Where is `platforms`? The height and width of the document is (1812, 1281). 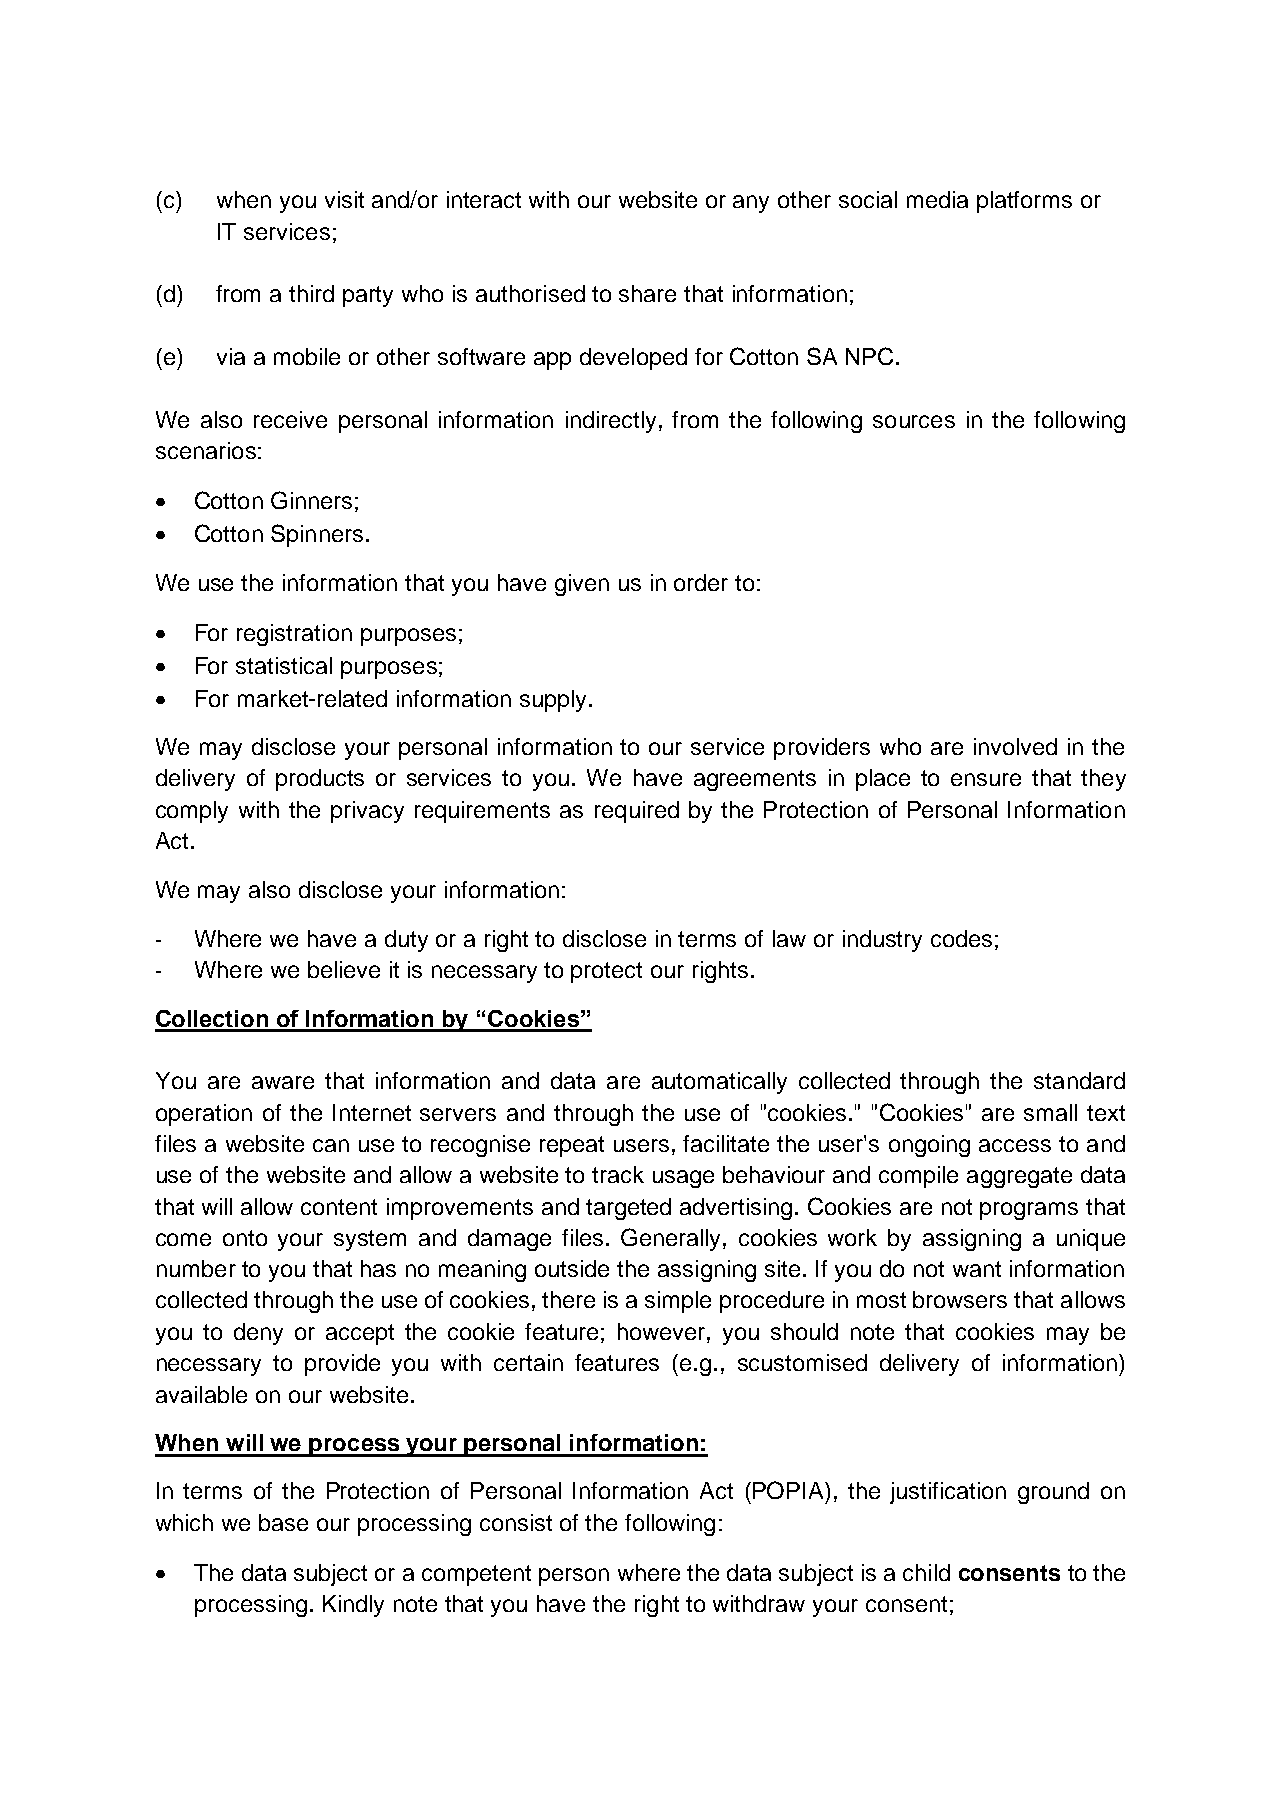 platforms is located at coordinates (1024, 202).
